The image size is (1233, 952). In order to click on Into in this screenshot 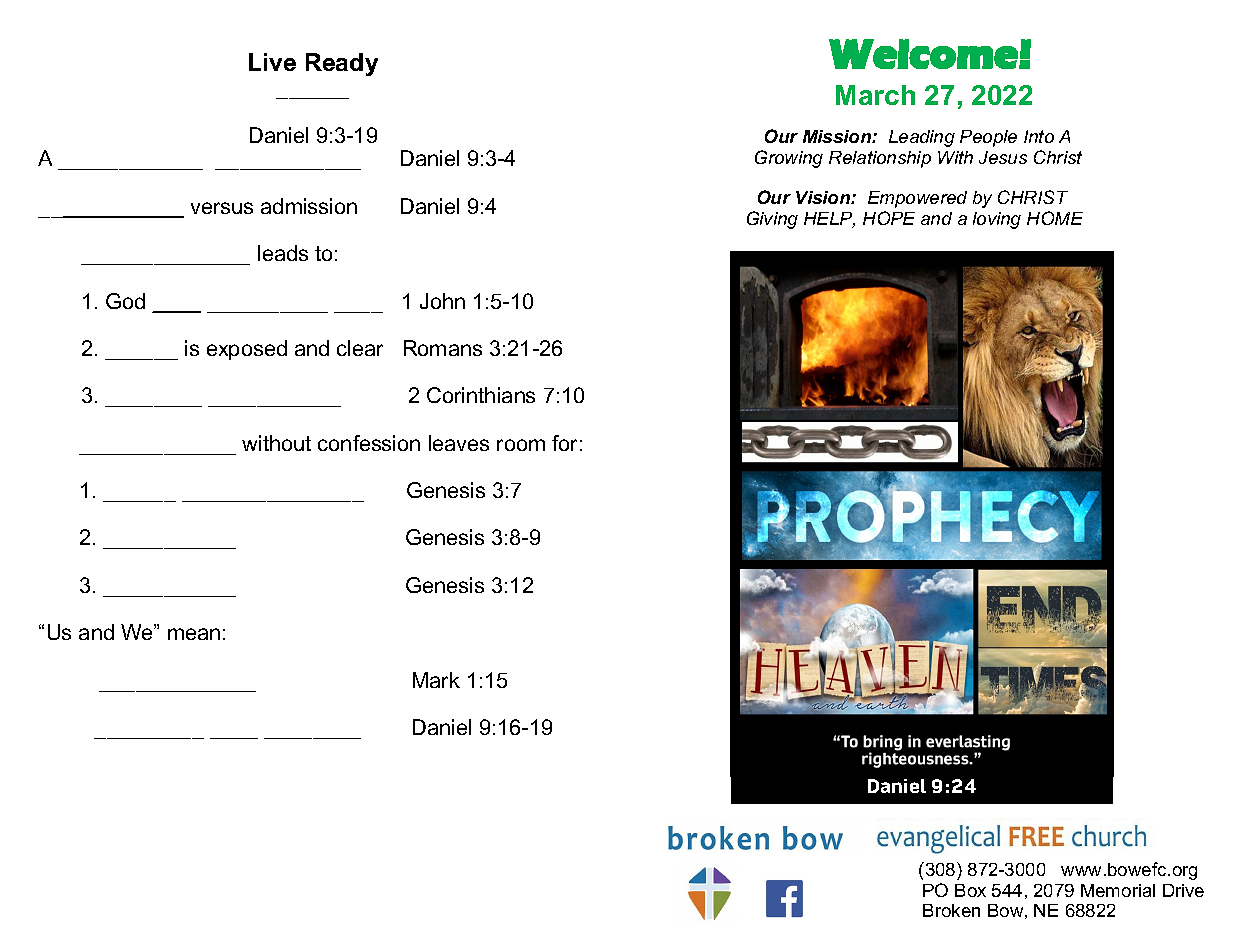, I will do `click(1039, 136)`.
